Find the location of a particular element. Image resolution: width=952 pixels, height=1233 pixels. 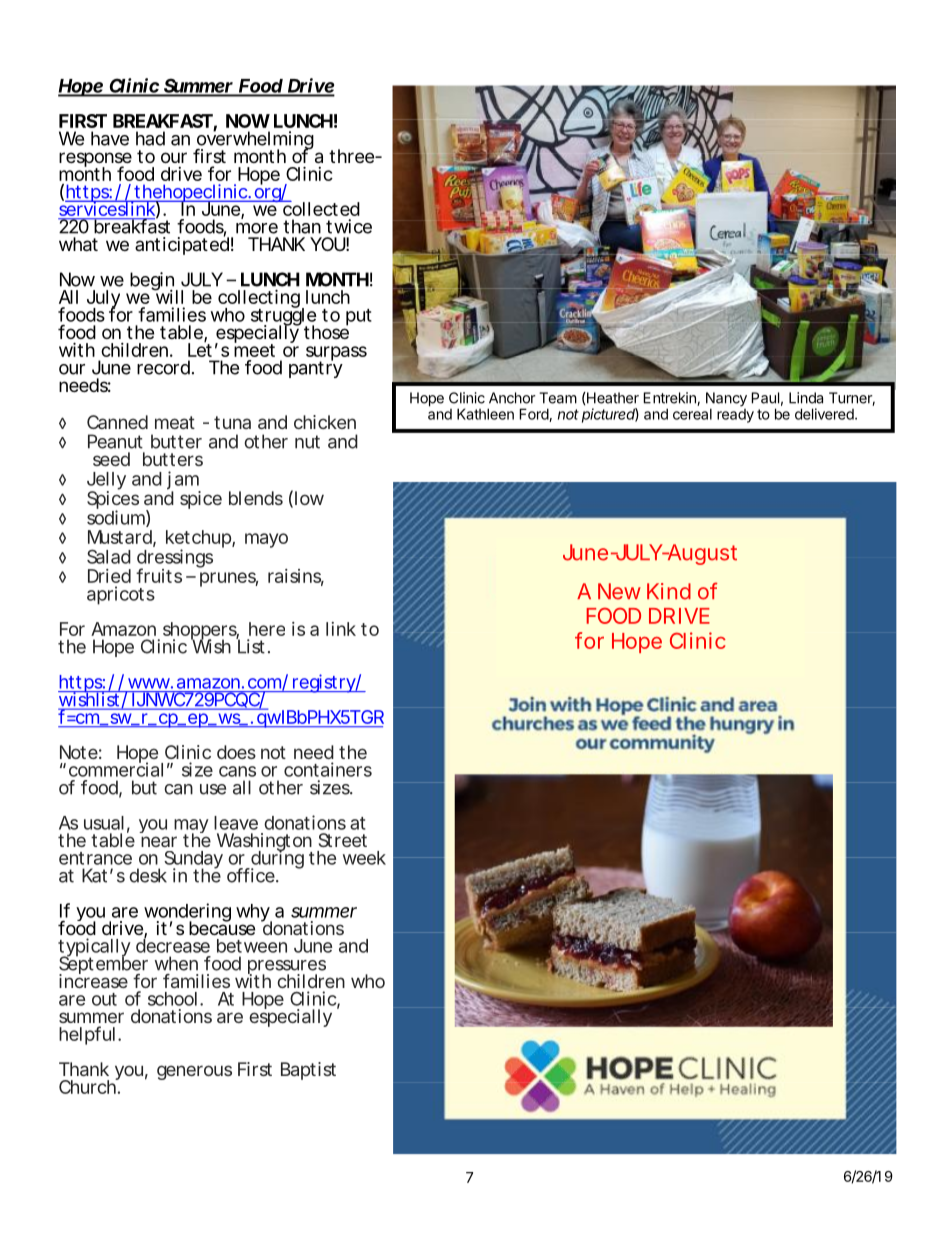

twice is located at coordinates (349, 226).
